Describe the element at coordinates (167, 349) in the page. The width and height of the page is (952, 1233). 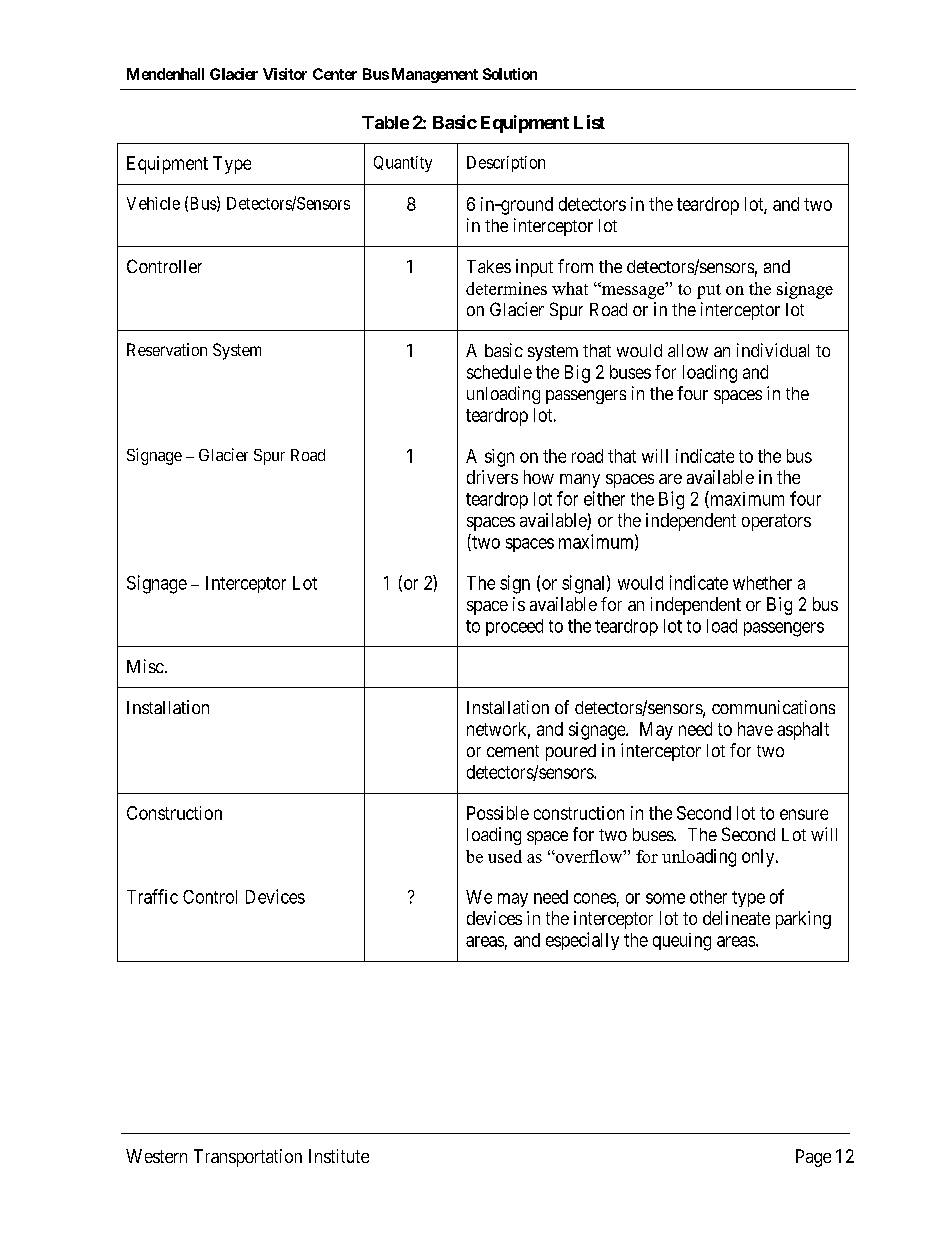
I see `Reservation` at that location.
